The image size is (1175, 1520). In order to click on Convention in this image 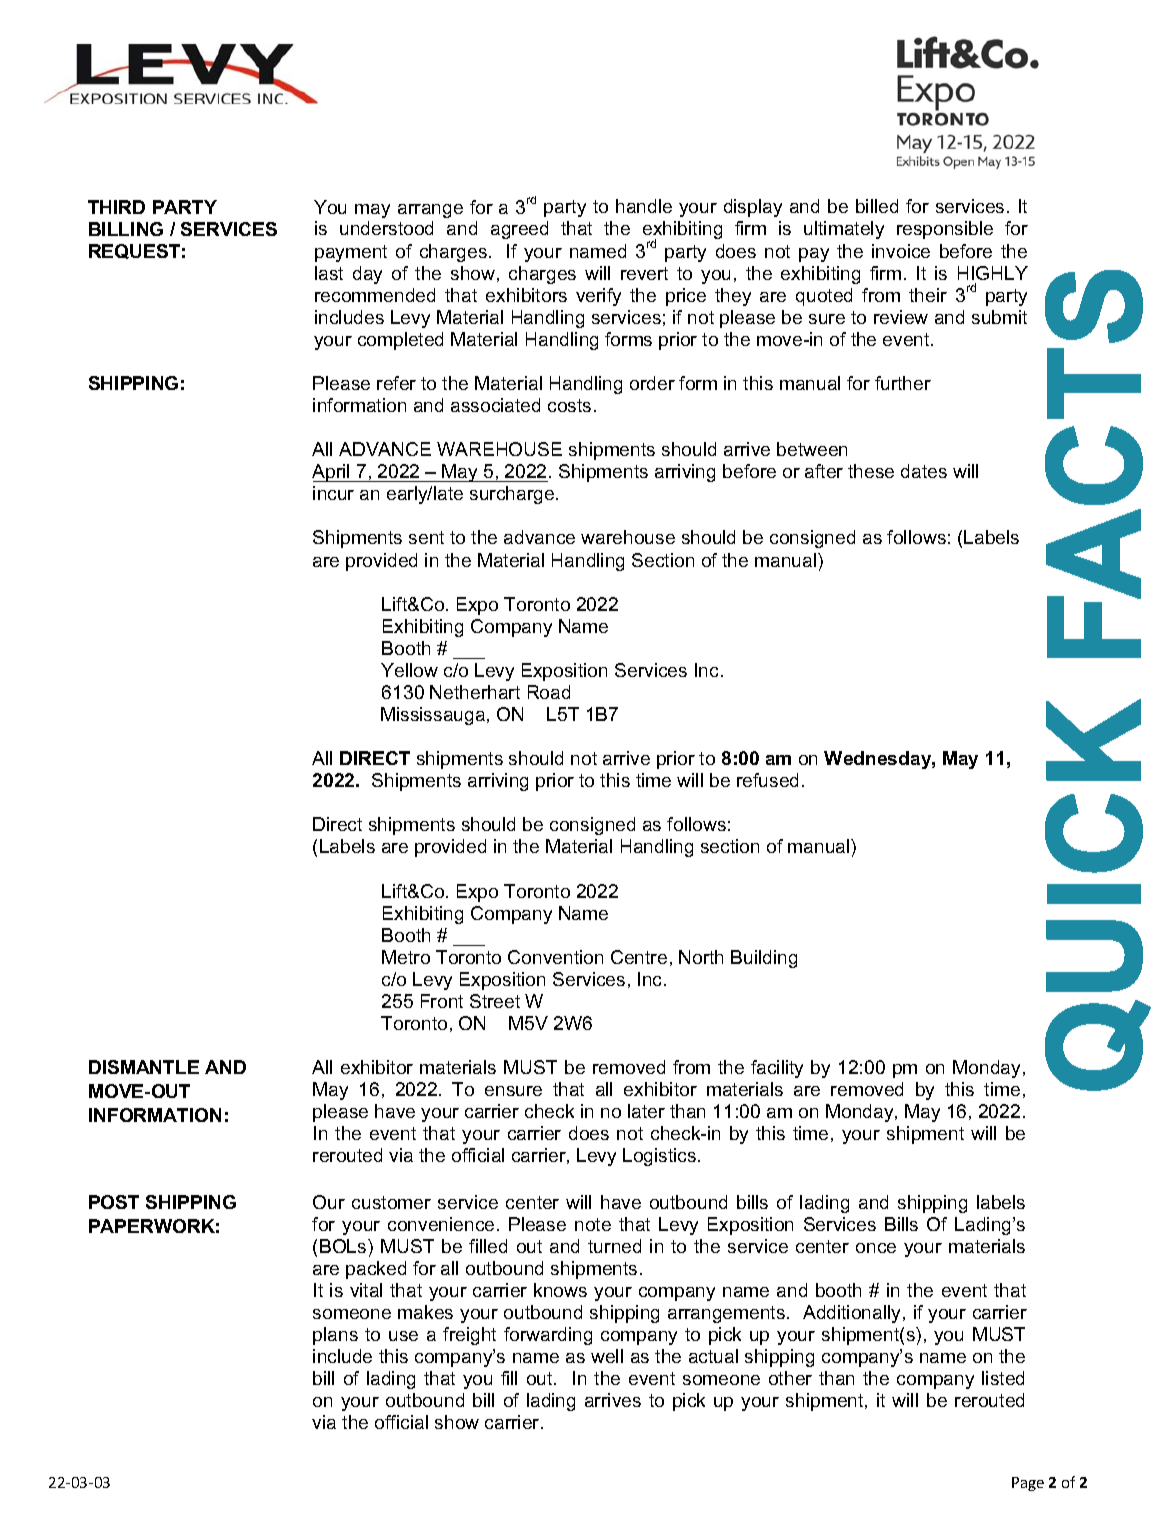, I will do `click(555, 957)`.
